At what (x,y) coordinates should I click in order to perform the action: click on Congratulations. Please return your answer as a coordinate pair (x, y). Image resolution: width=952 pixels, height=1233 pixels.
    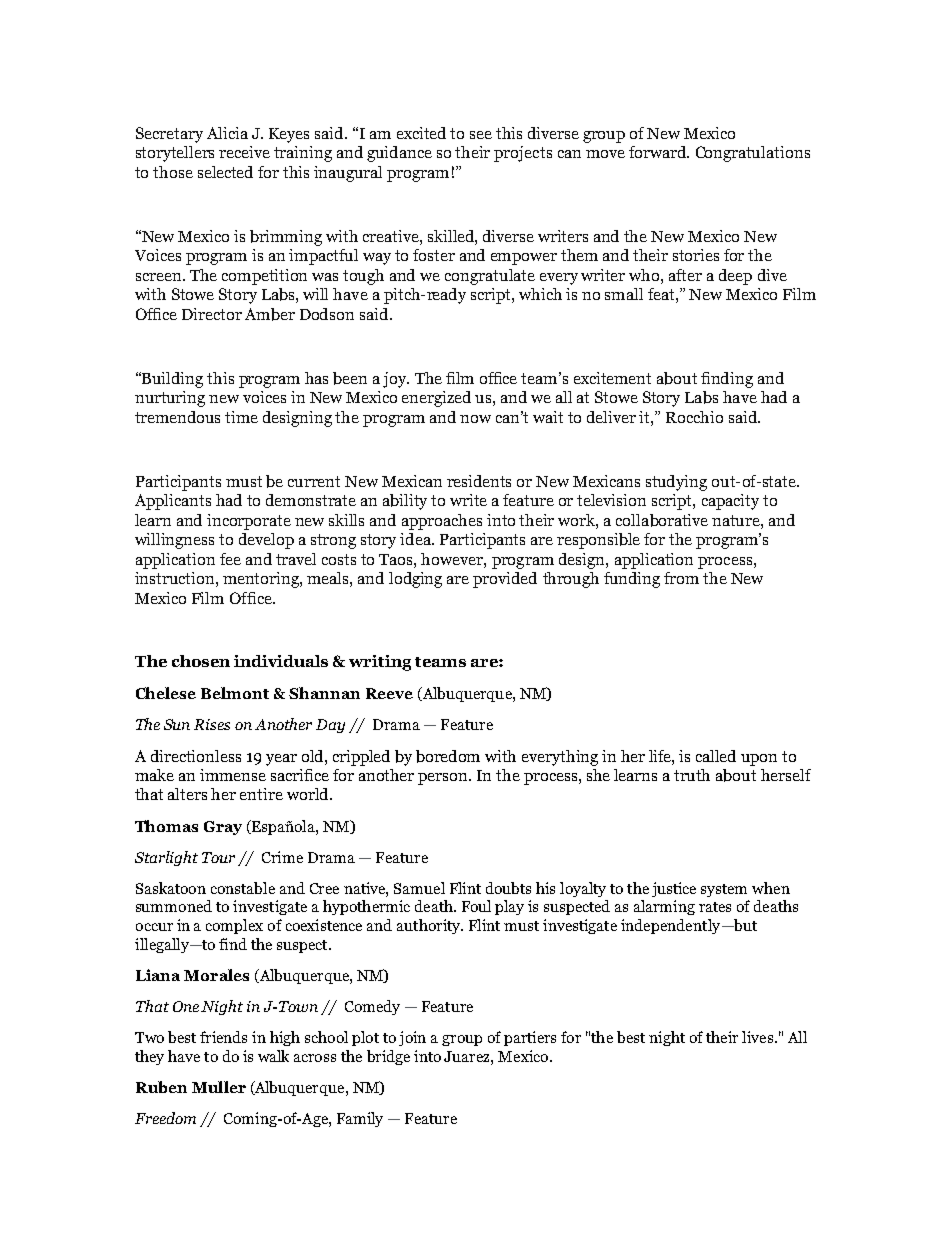
    Looking at the image, I should click on (753, 154).
